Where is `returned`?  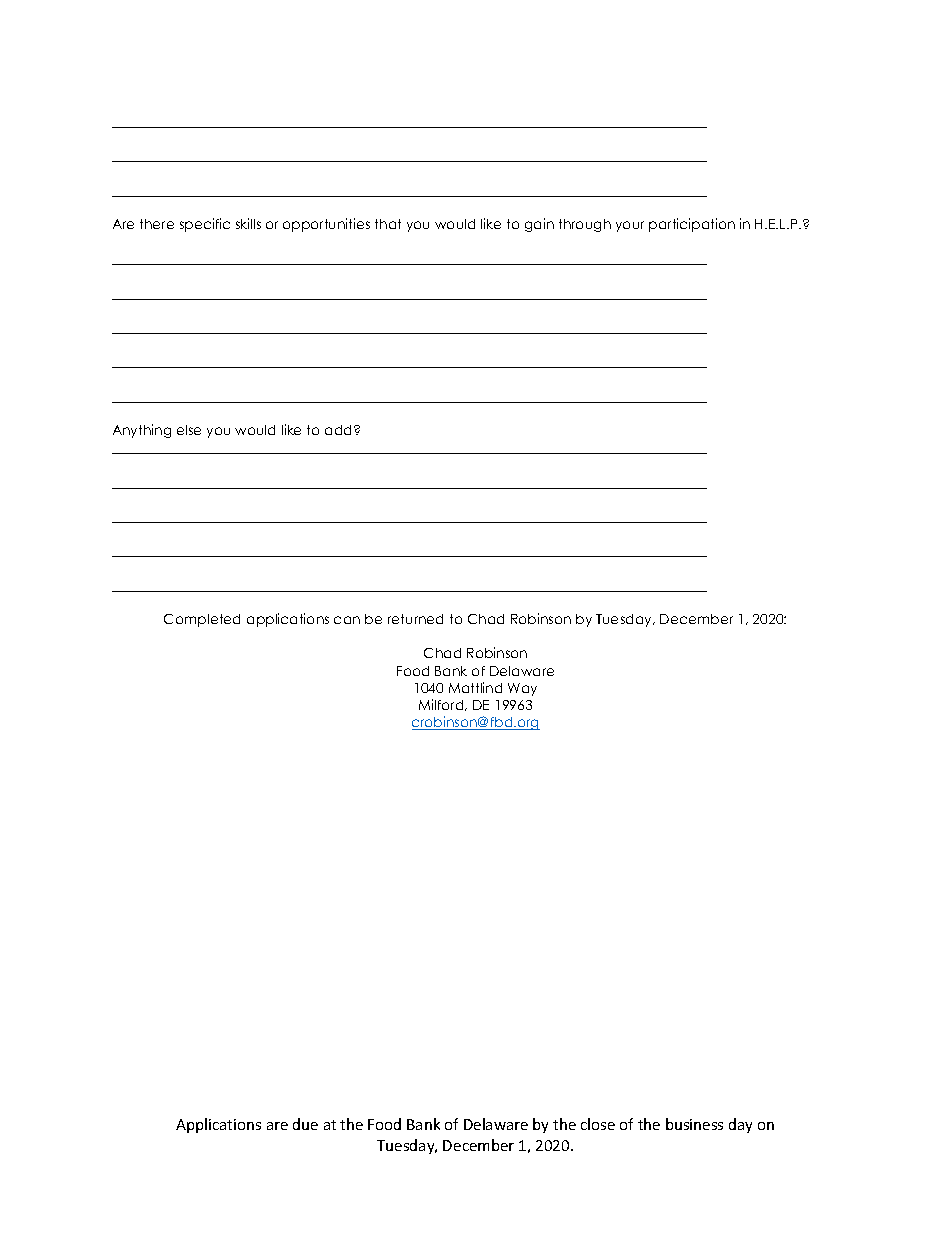 returned is located at coordinates (415, 619).
